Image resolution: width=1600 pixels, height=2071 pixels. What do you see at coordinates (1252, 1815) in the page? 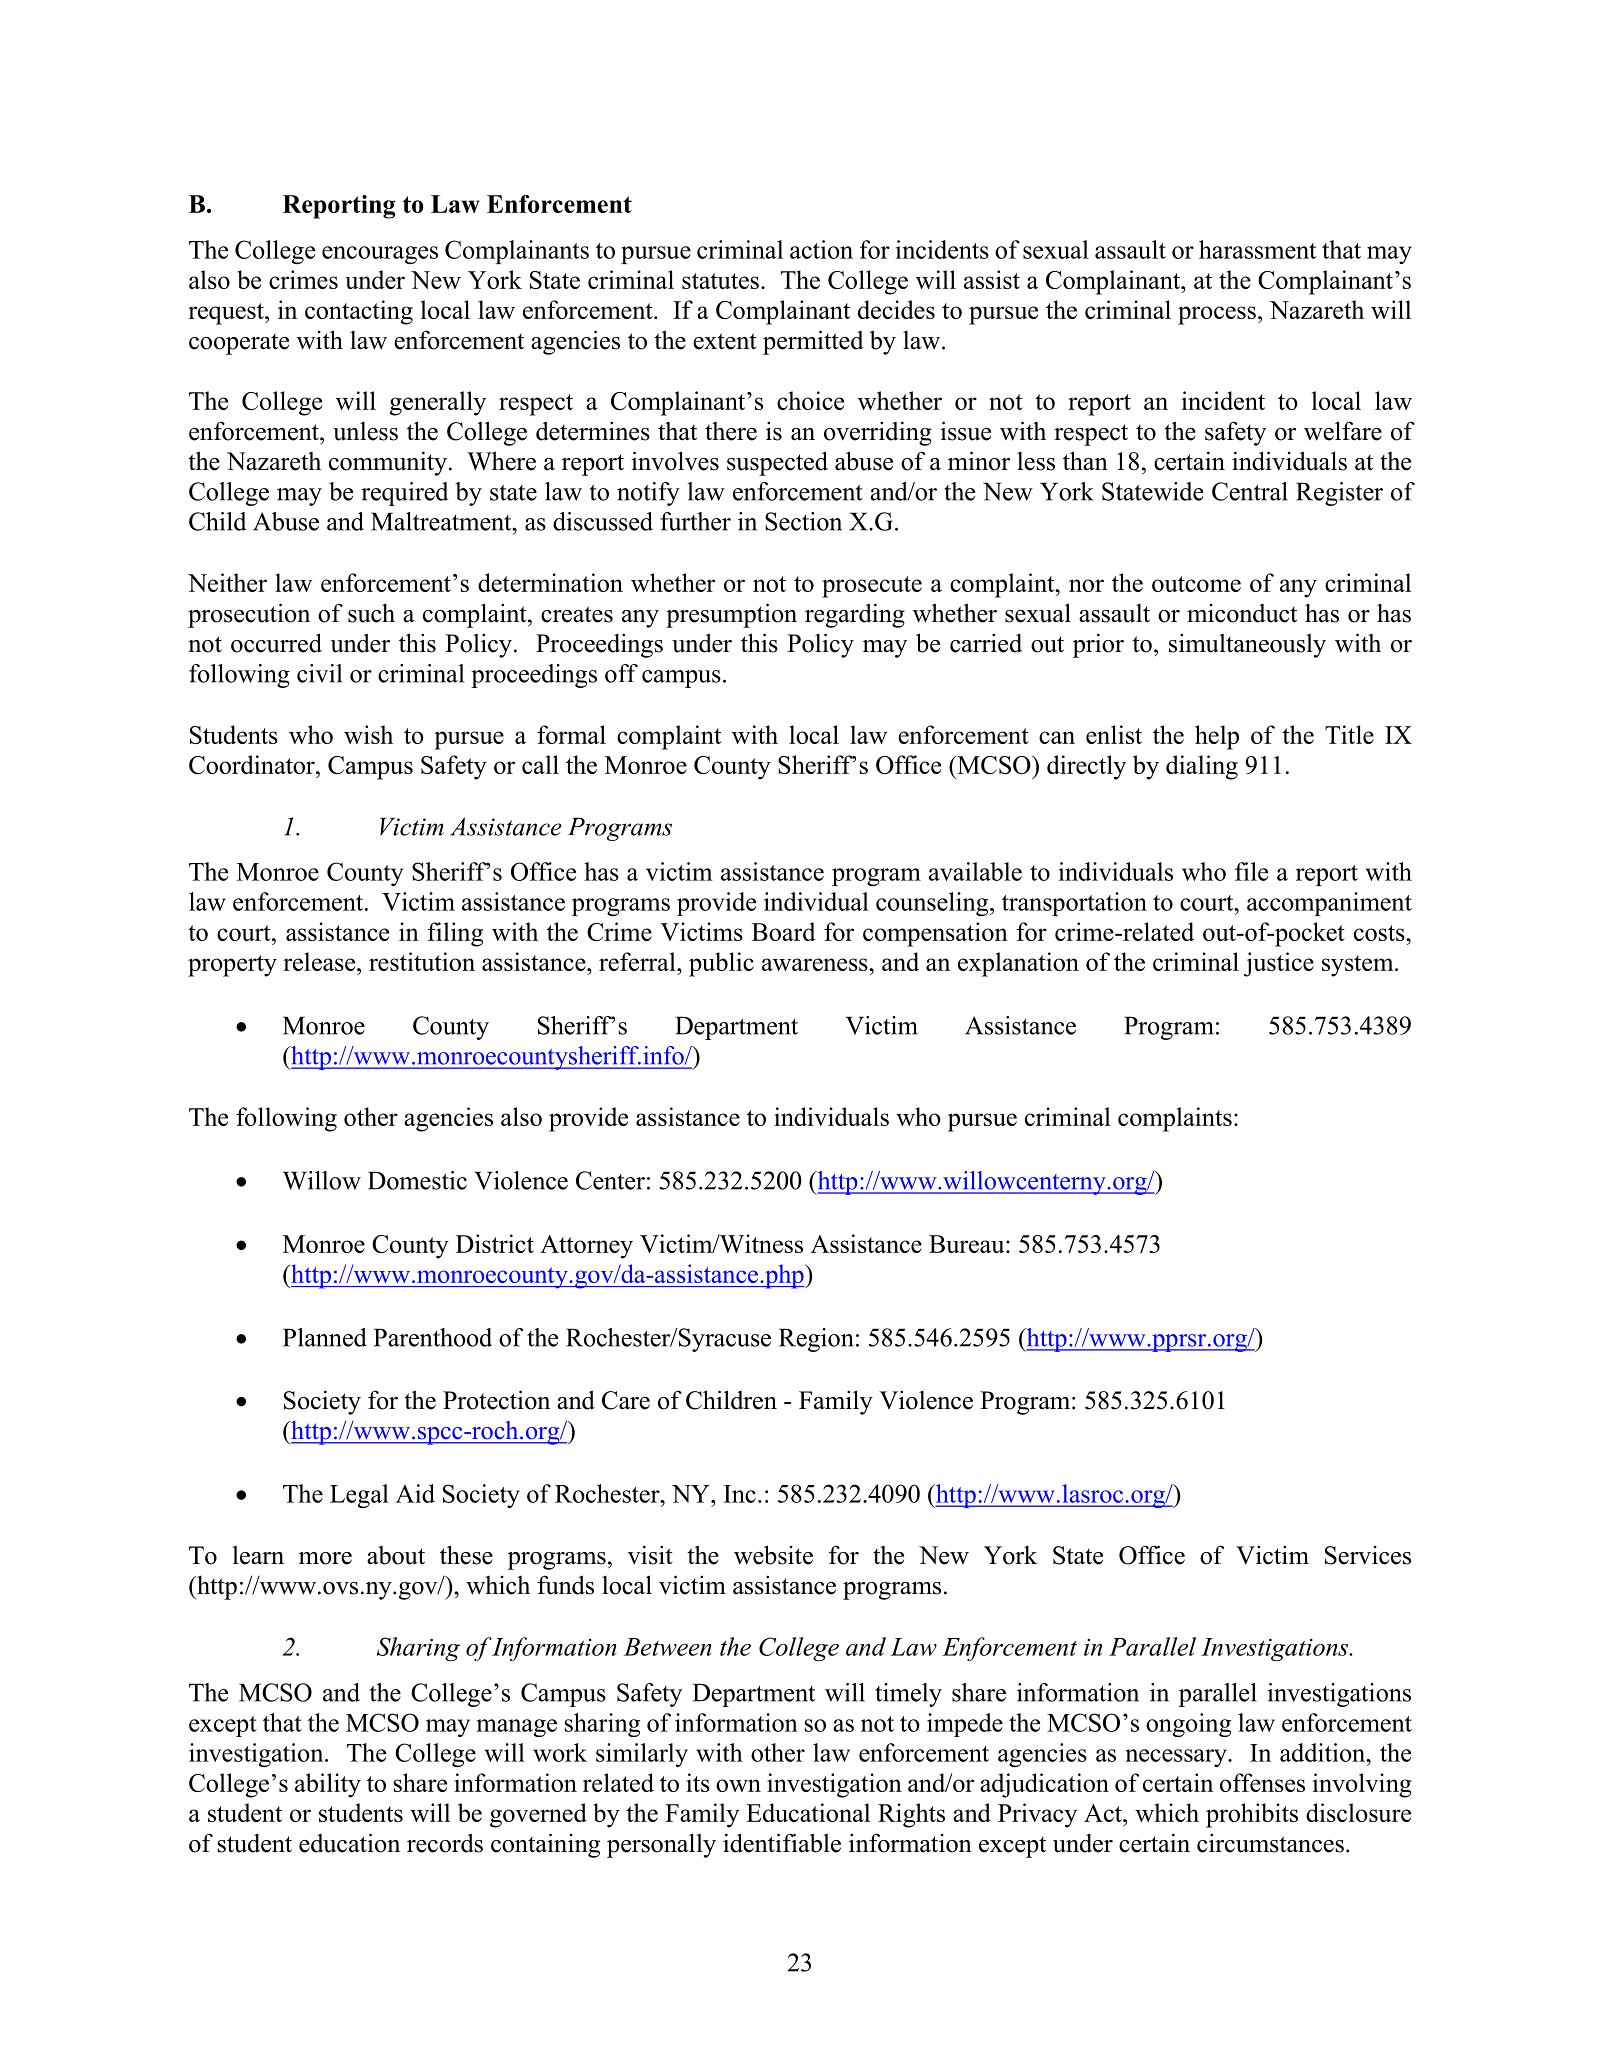
I see `prohibits` at bounding box center [1252, 1815].
